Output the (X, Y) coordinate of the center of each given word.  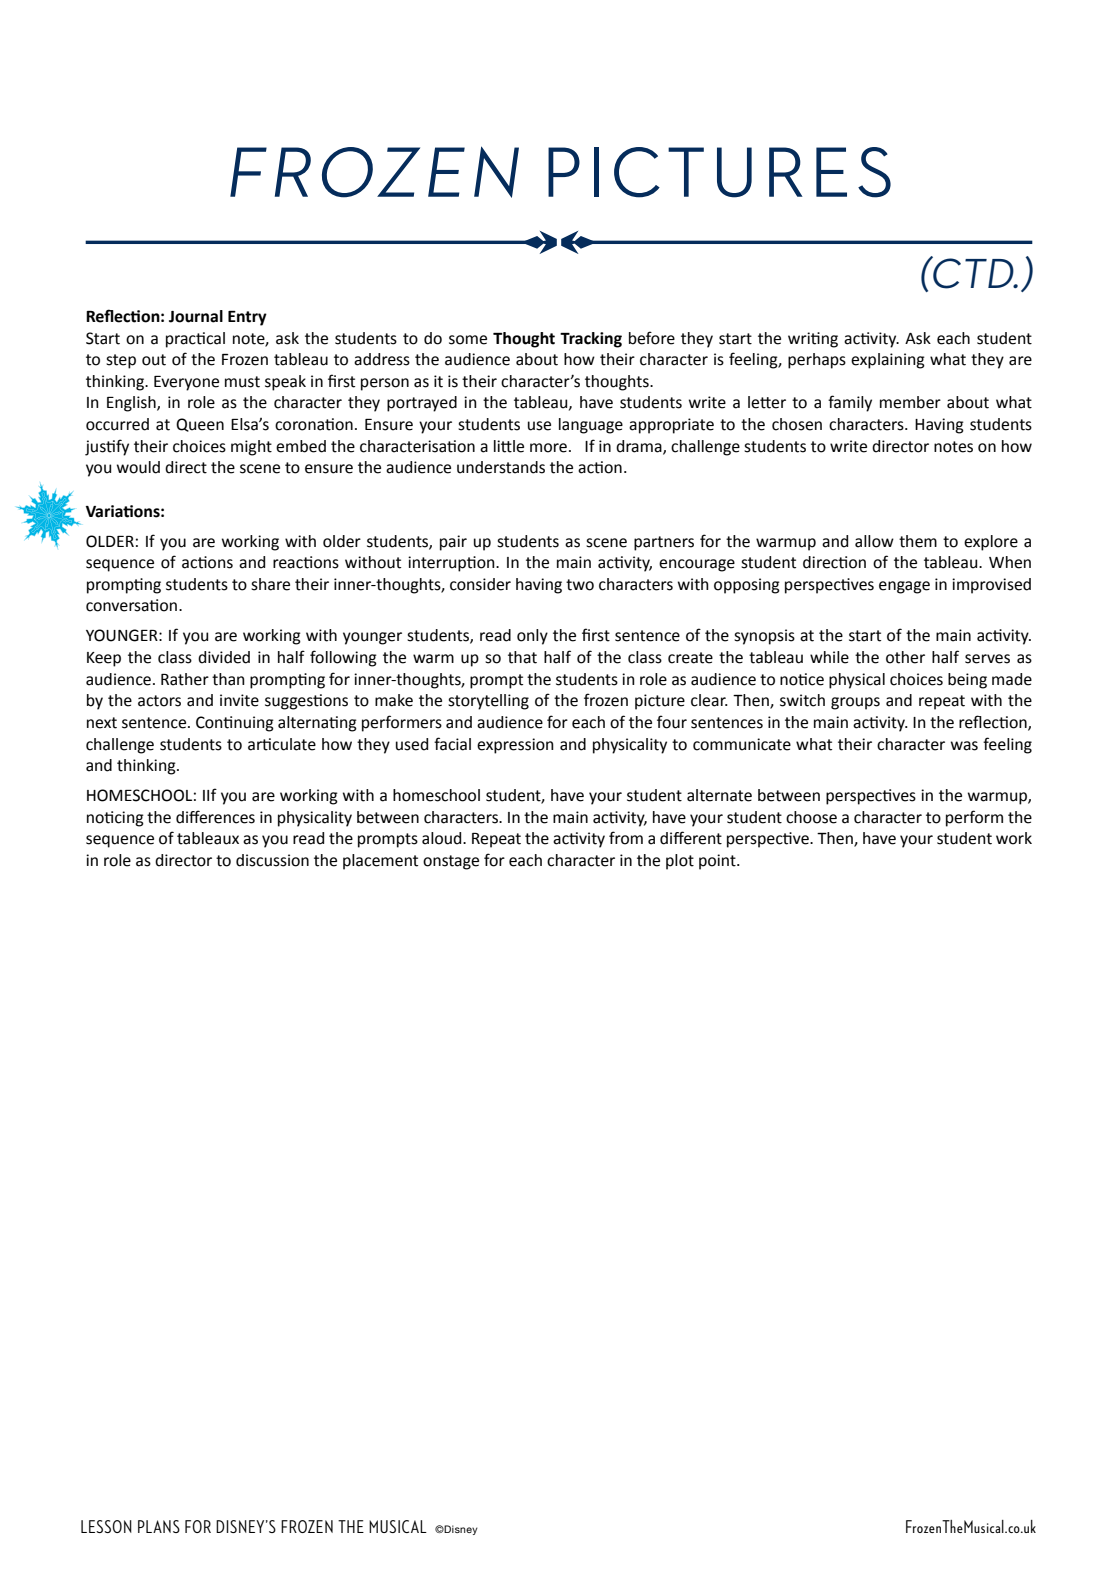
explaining (888, 361)
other (905, 657)
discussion (272, 860)
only (532, 637)
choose (811, 817)
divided (224, 657)
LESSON (106, 1526)
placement (380, 862)
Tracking (591, 340)
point (718, 862)
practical (195, 340)
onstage (451, 862)
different (691, 838)
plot (680, 862)
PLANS (159, 1526)
